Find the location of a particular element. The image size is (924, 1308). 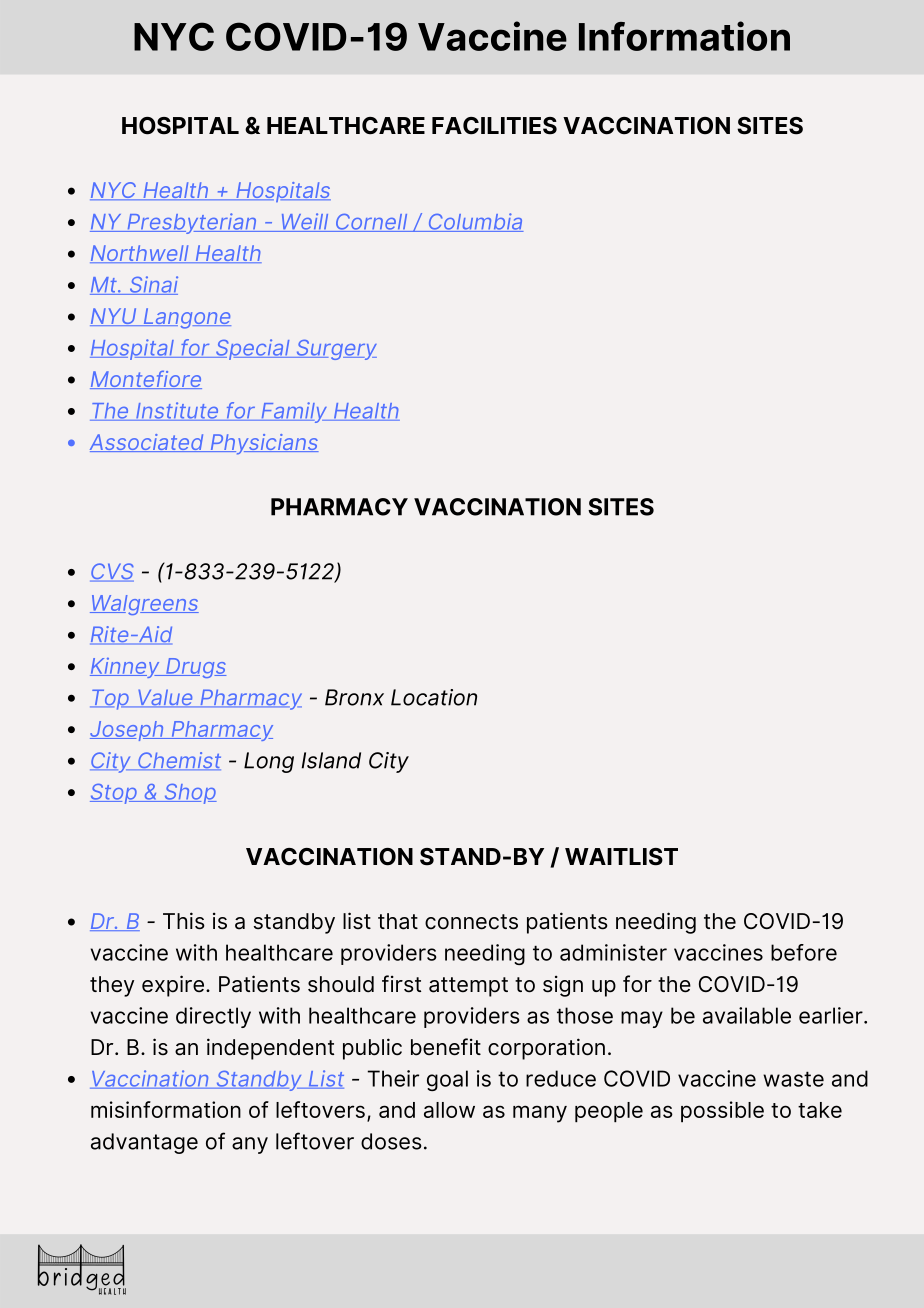

Location is located at coordinates (434, 697).
